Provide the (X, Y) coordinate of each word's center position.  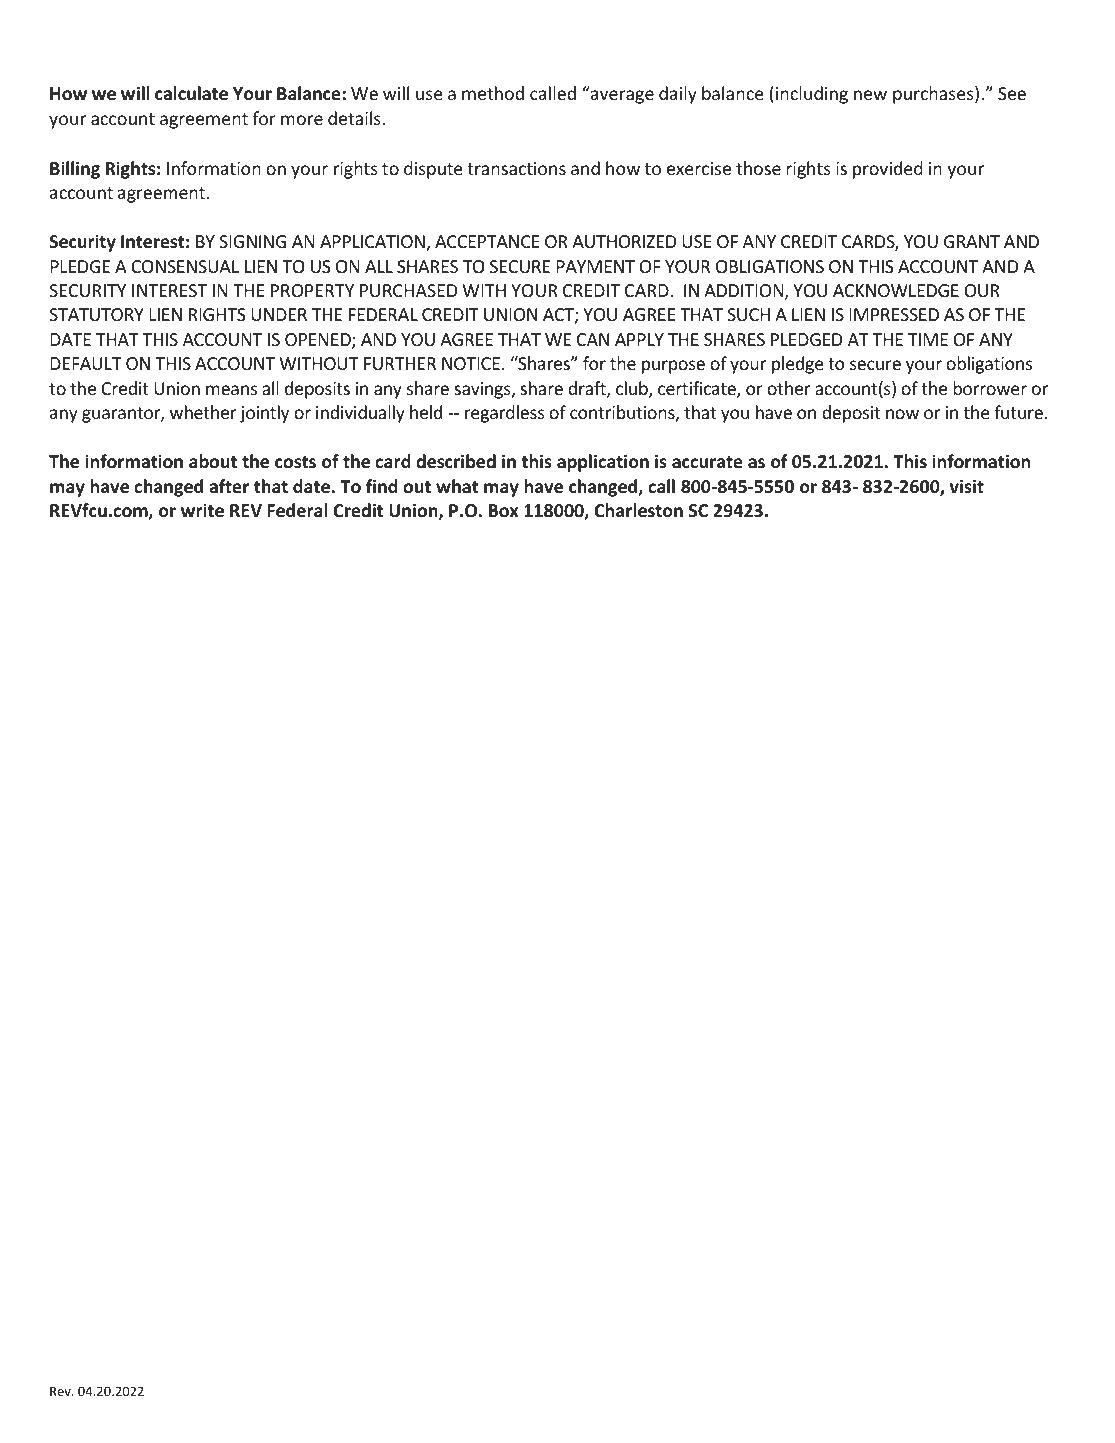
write (202, 510)
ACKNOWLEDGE (896, 290)
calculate (191, 93)
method (493, 93)
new (870, 95)
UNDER (279, 314)
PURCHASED (408, 290)
